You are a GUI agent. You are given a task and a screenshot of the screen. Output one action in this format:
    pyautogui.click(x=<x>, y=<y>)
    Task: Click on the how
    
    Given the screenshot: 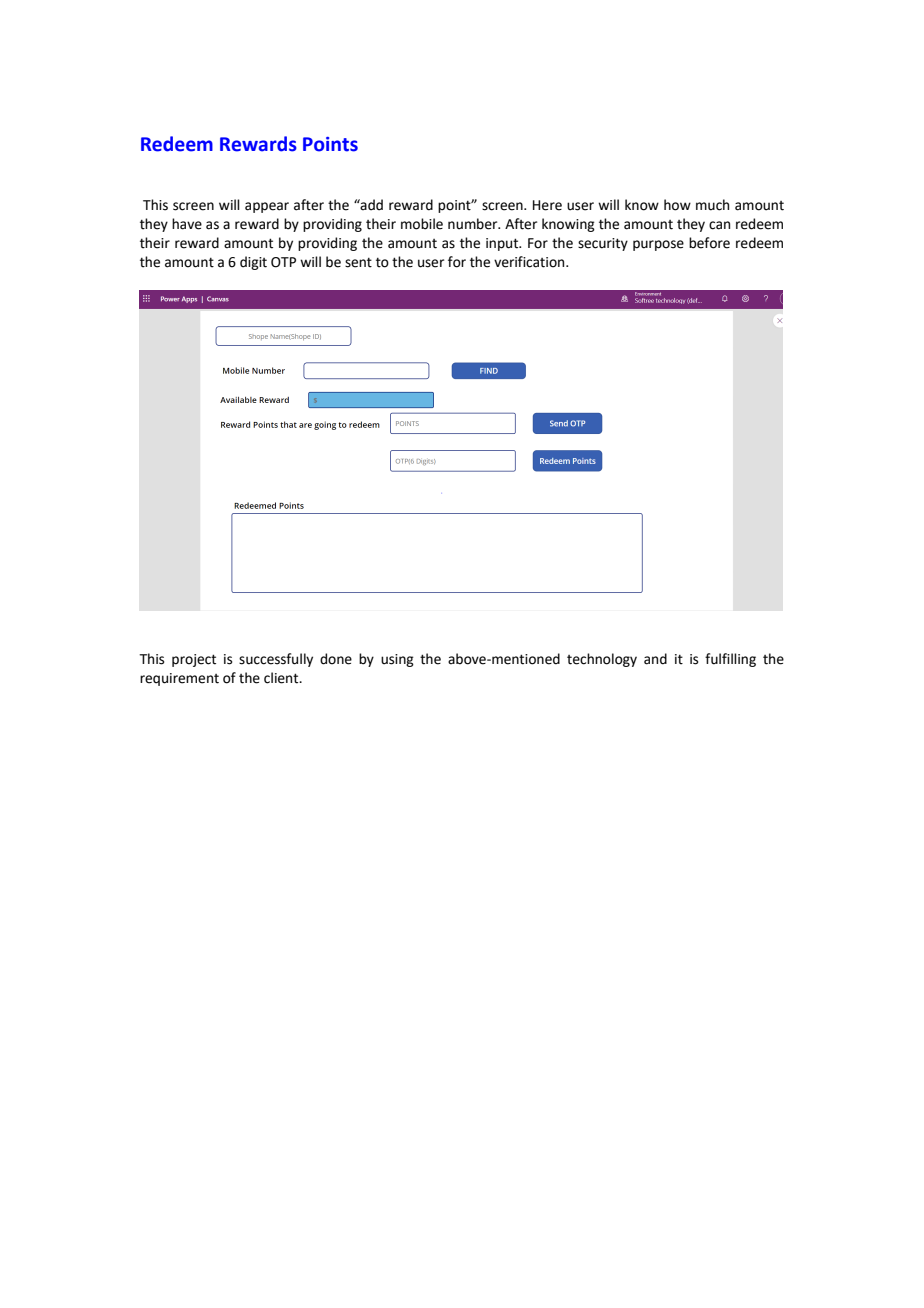 What is the action you would take?
    pyautogui.click(x=677, y=205)
